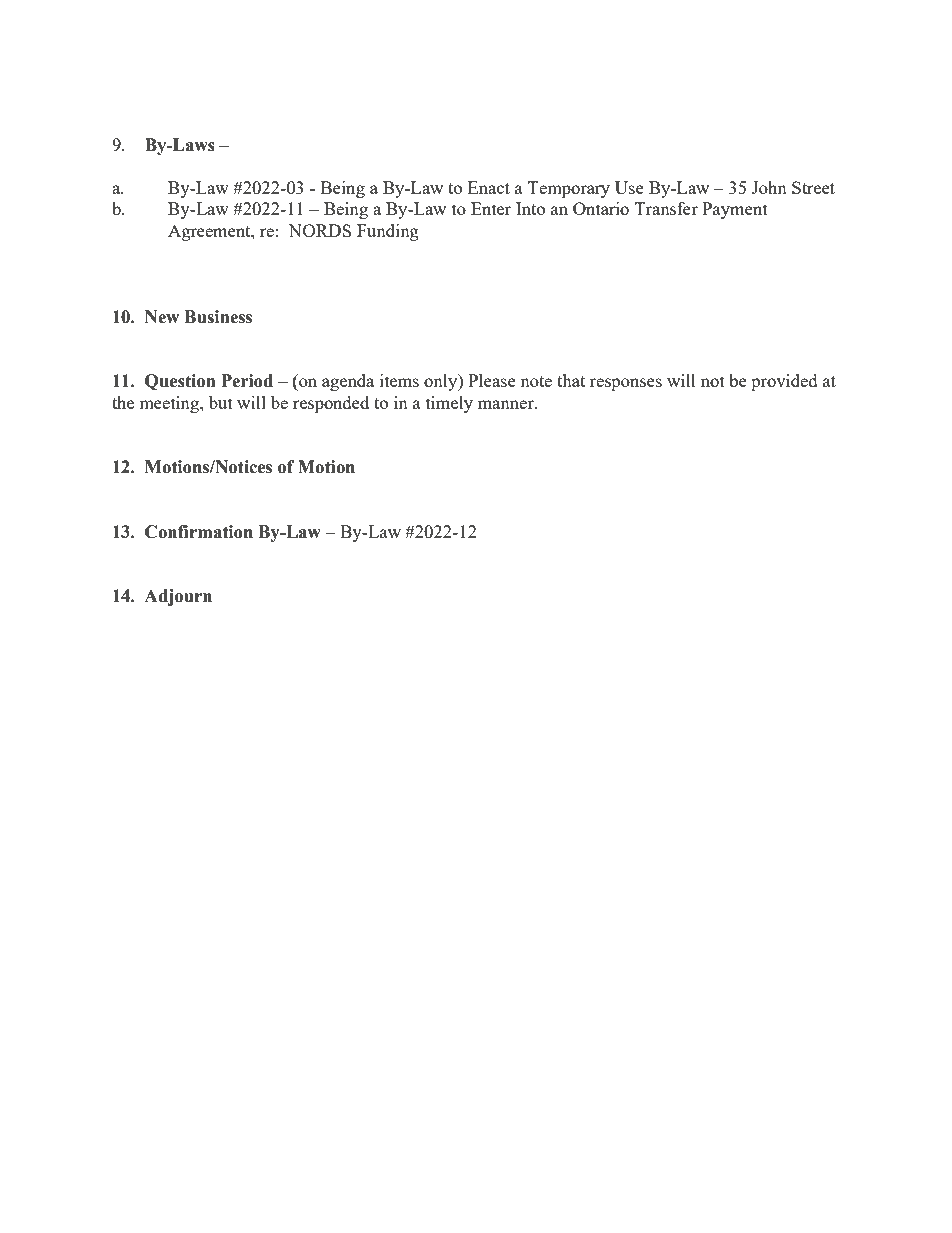  Describe the element at coordinates (449, 404) in the screenshot. I see `timely` at that location.
